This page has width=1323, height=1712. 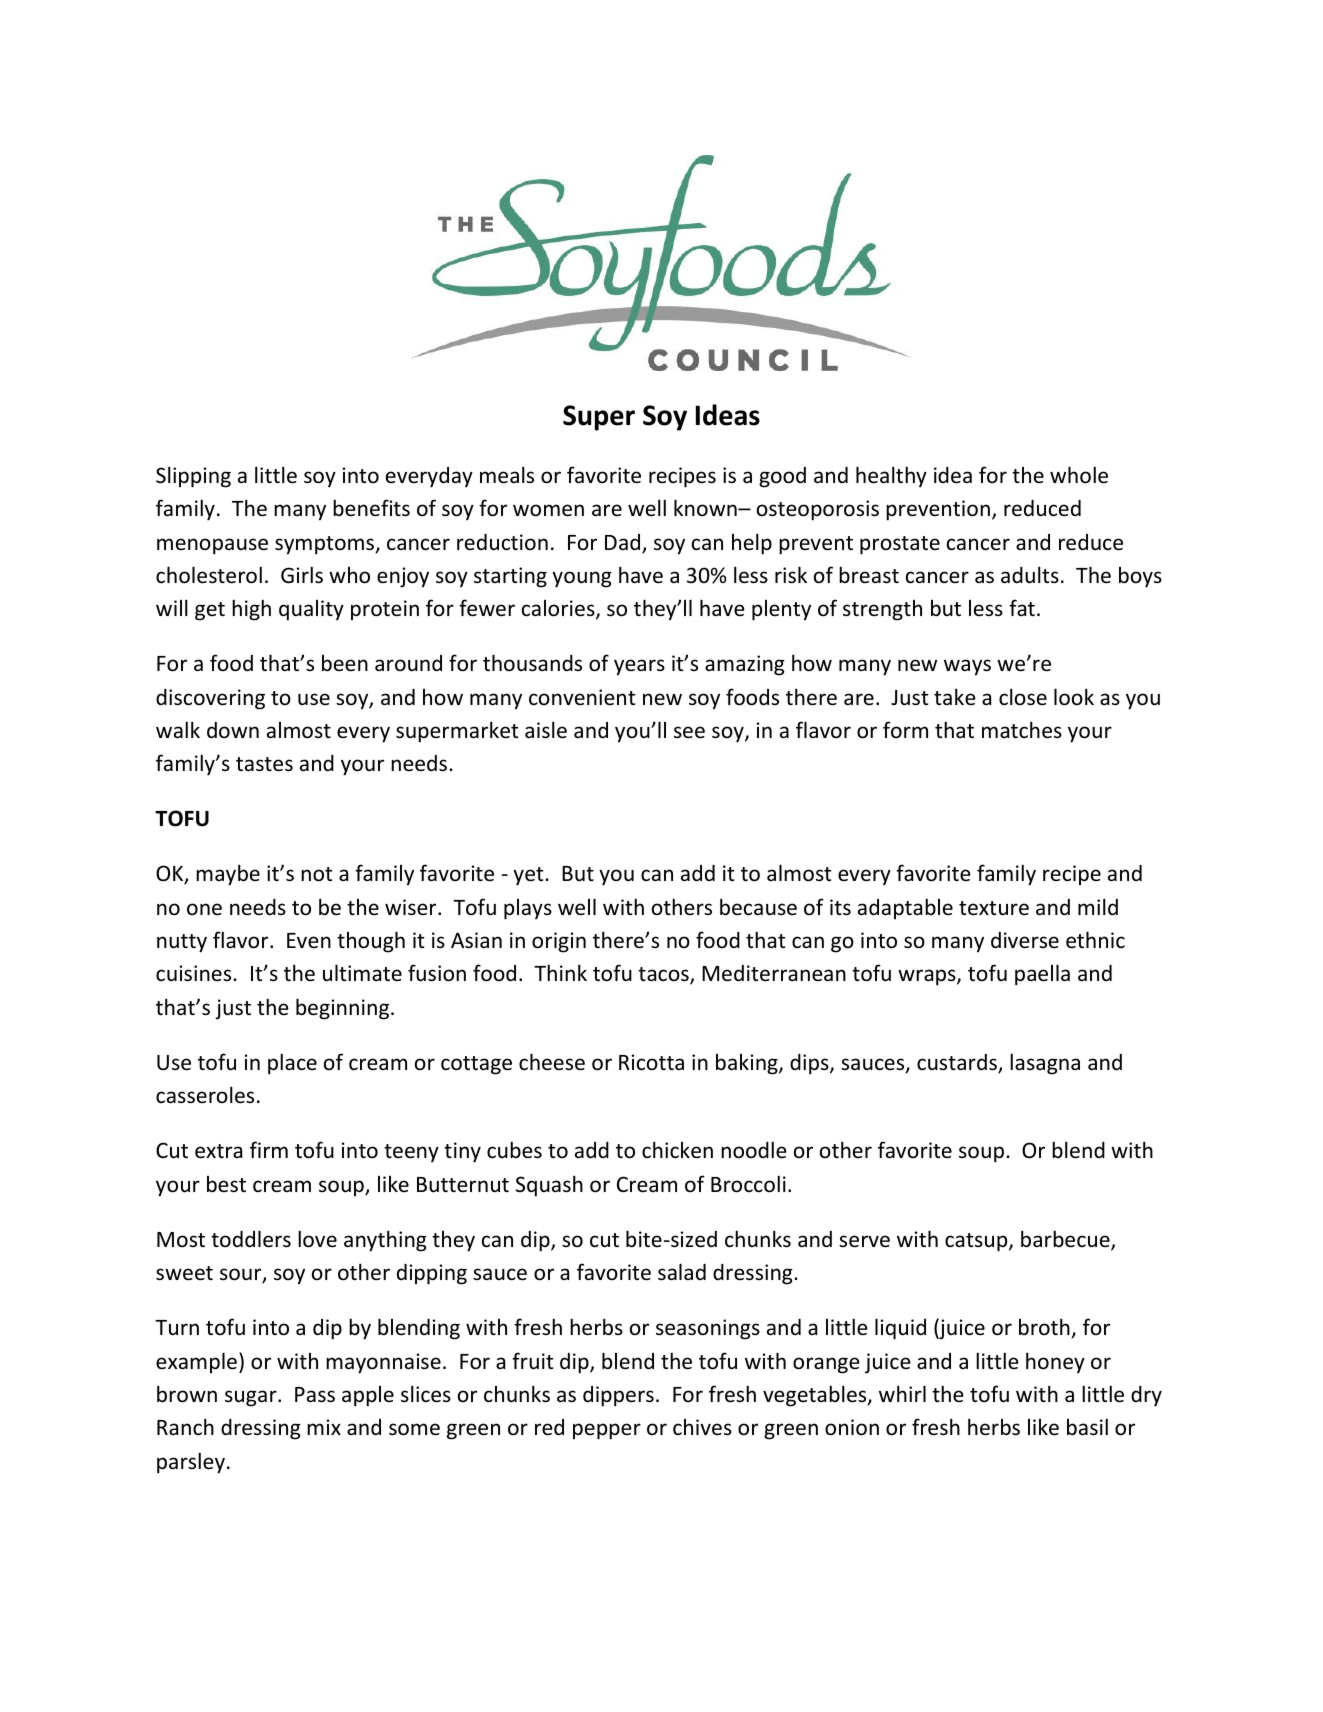 What do you see at coordinates (345, 663) in the page?
I see `been` at bounding box center [345, 663].
